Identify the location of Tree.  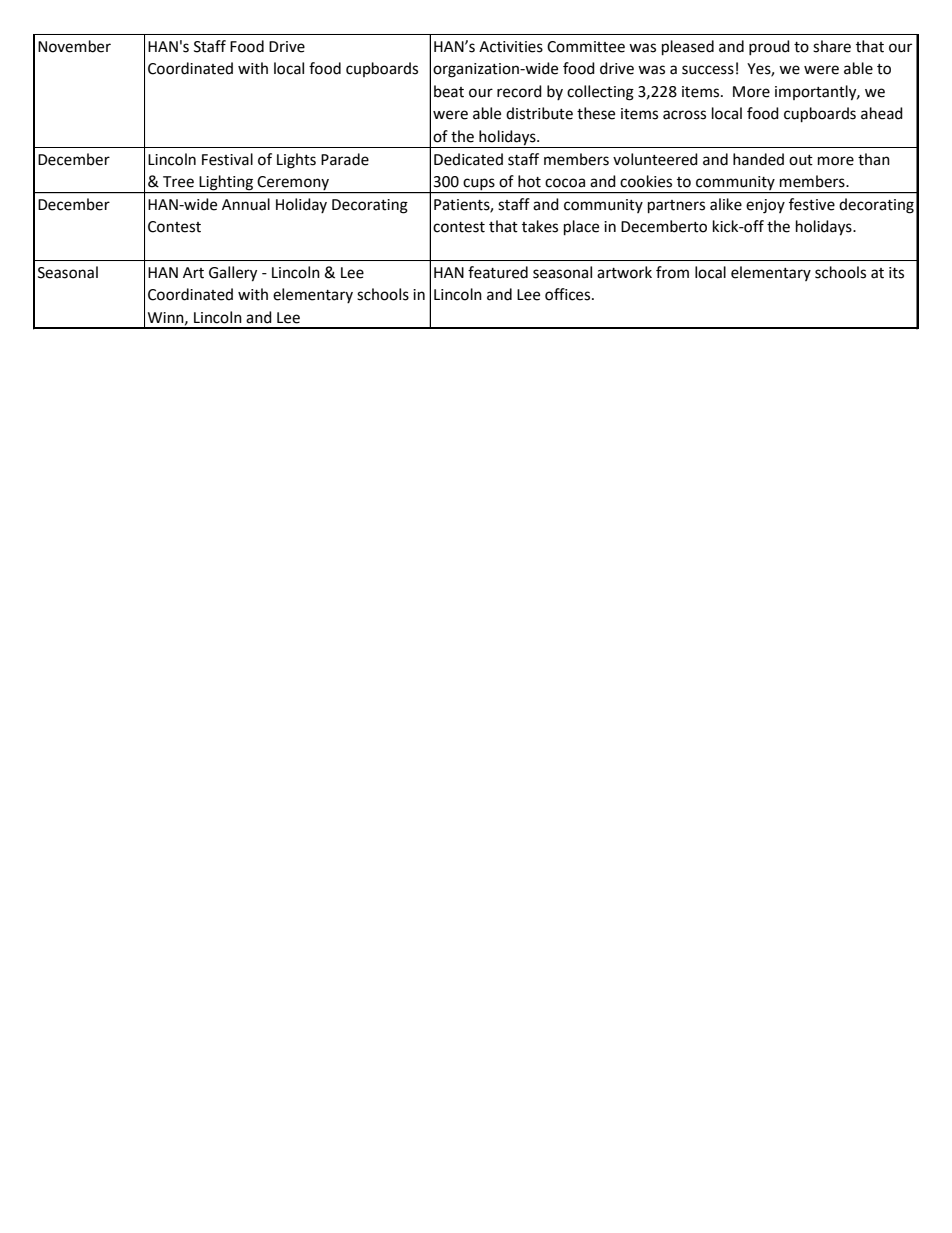
(178, 182).
